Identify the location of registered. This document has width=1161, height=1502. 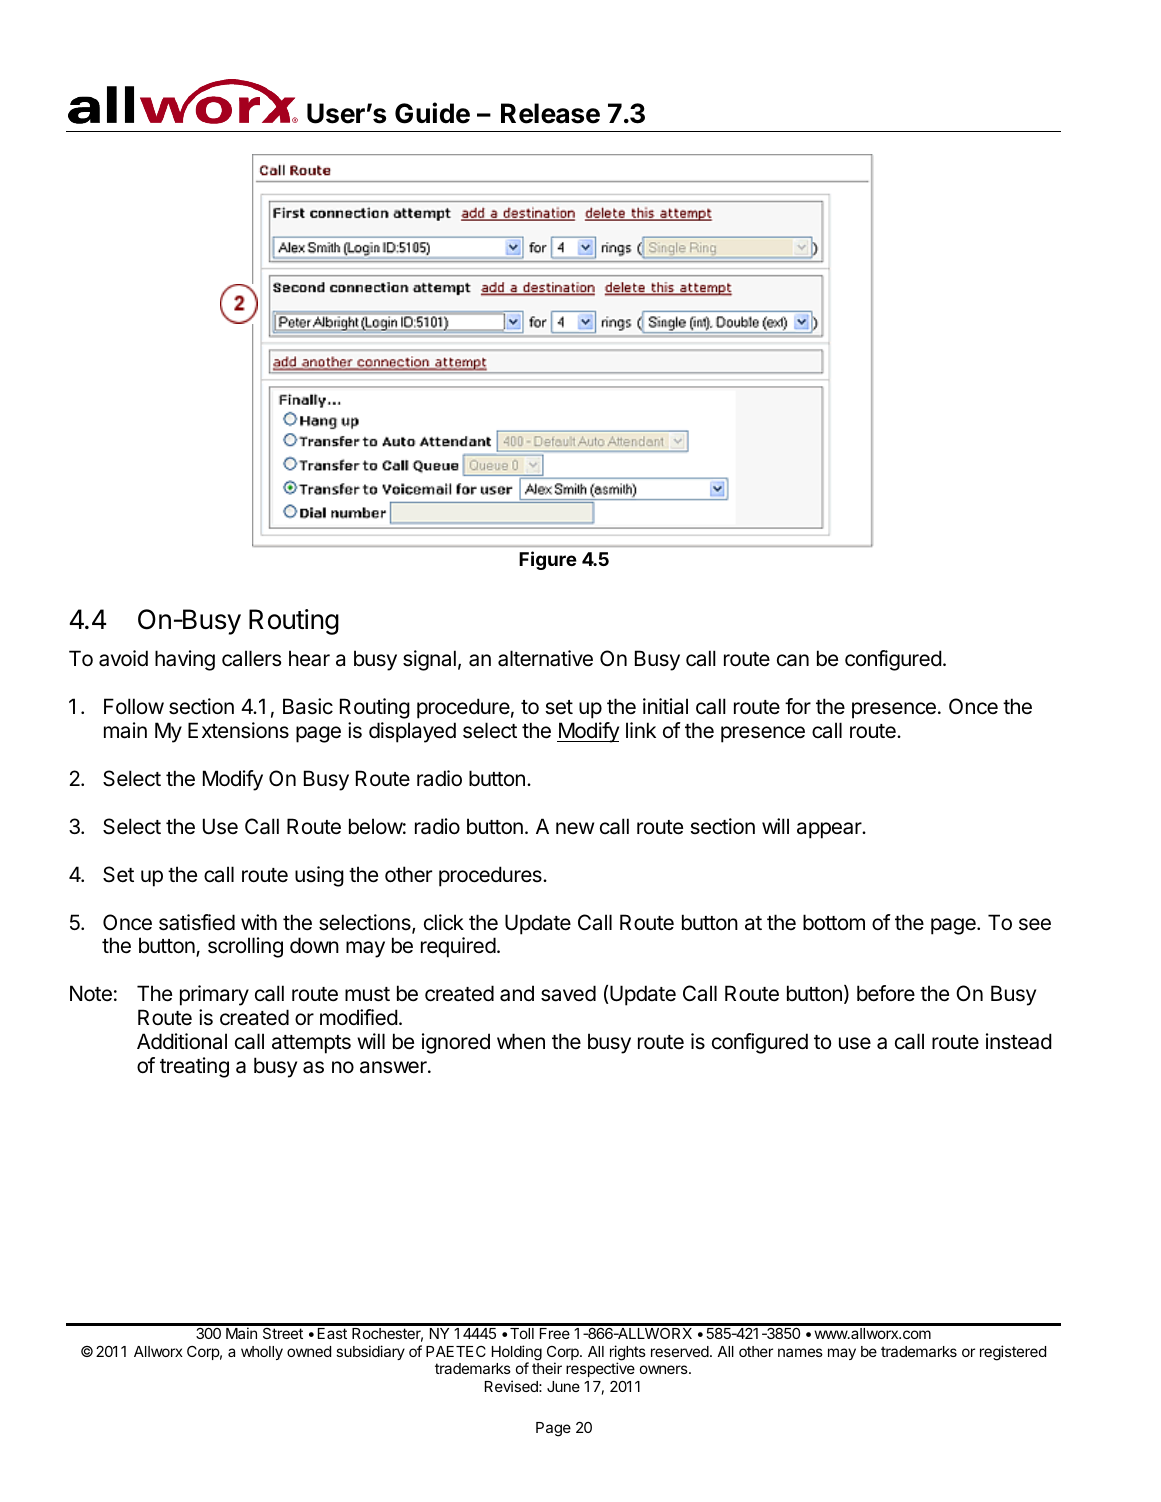
(1013, 1353).
